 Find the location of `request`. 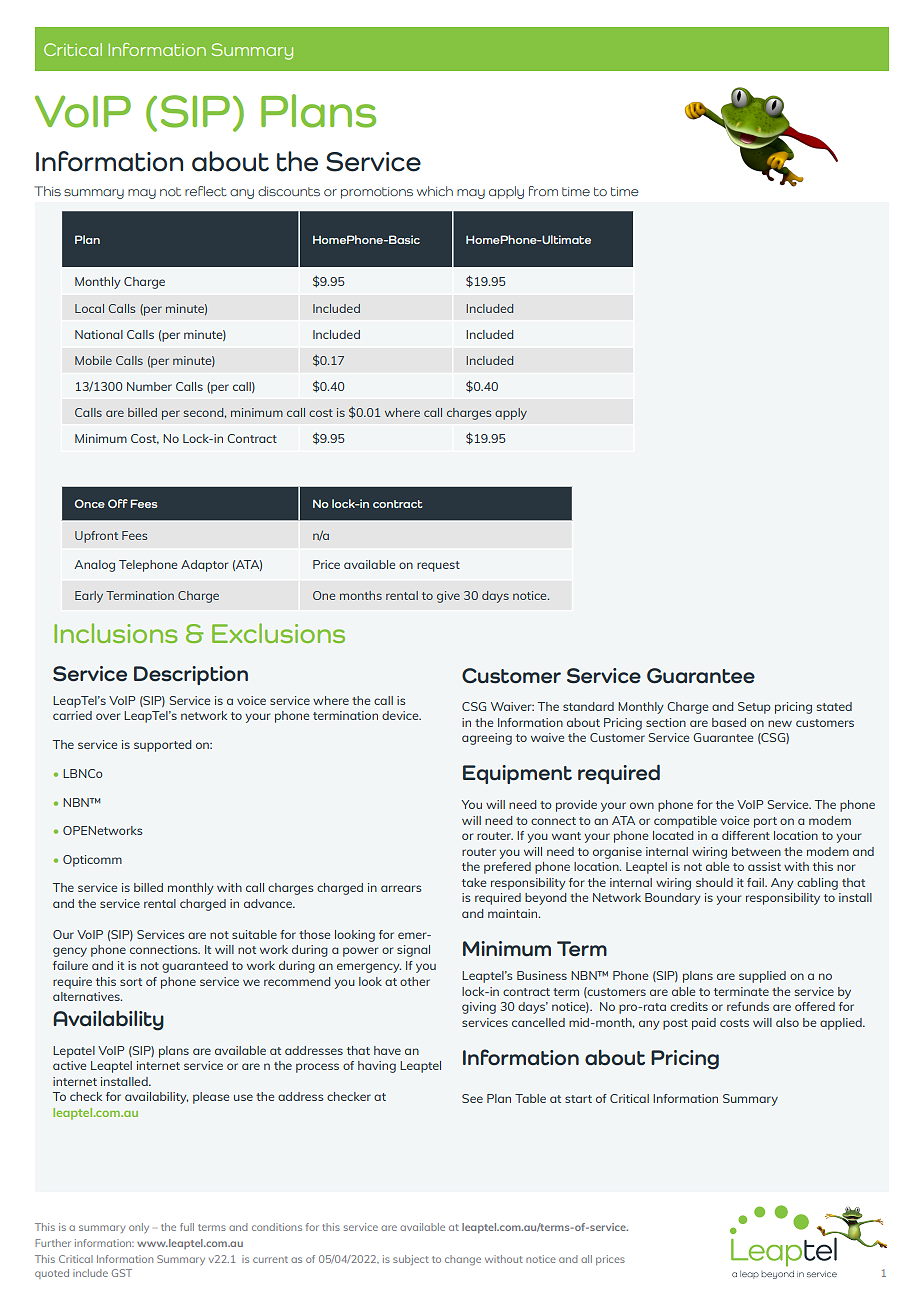

request is located at coordinates (438, 566).
